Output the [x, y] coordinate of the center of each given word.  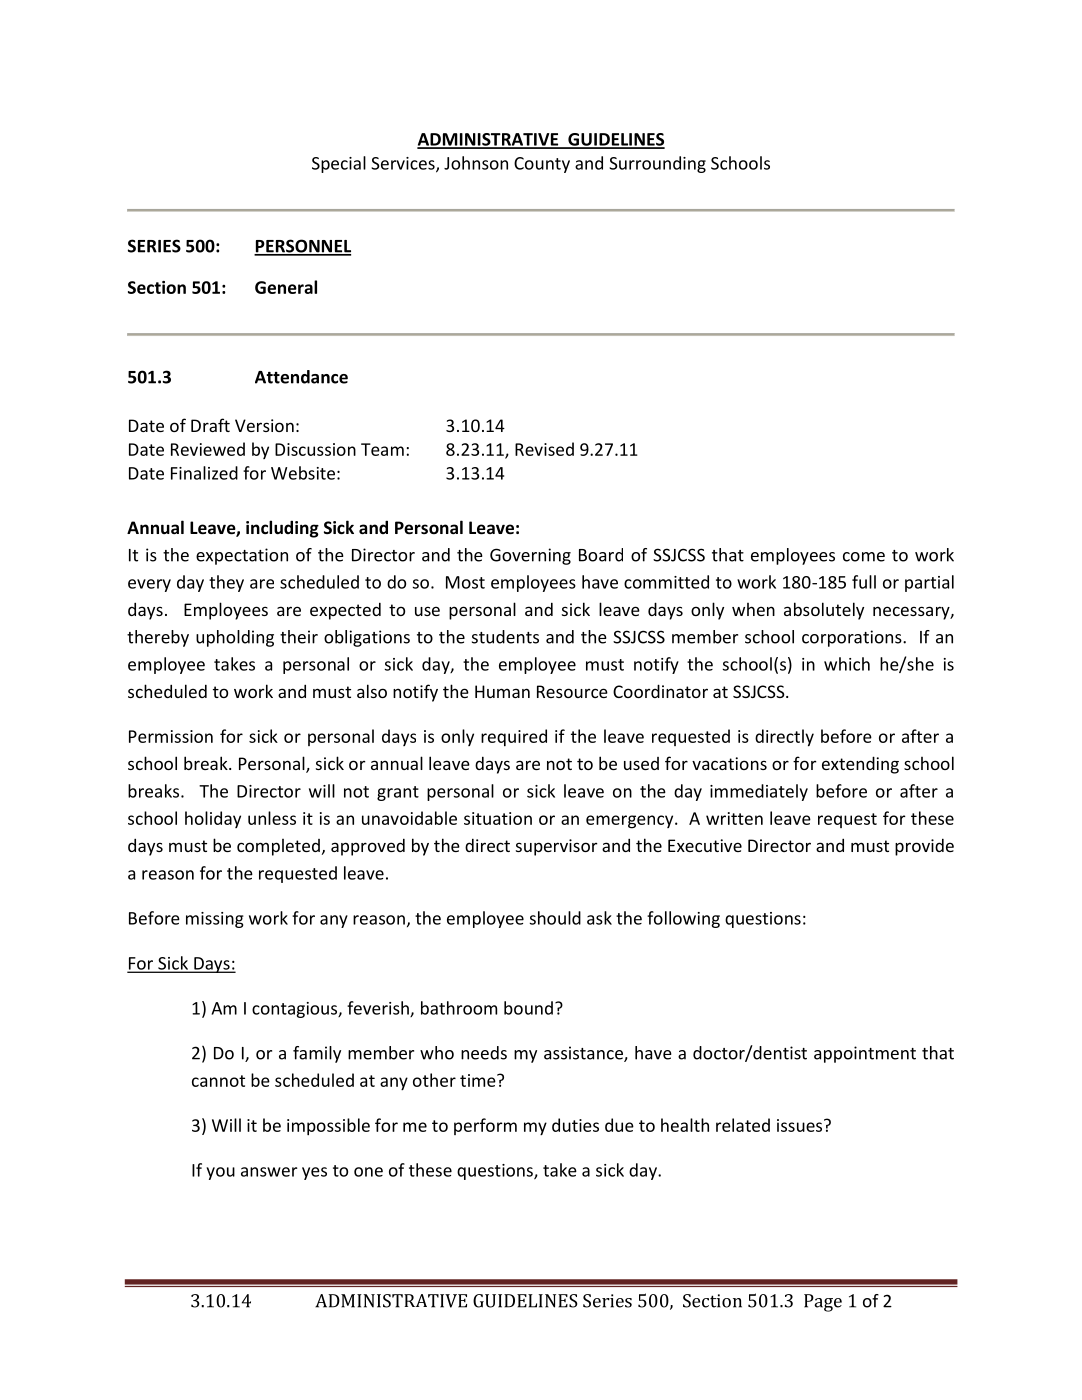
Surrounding [657, 164]
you [220, 1173]
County [542, 165]
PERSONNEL [302, 247]
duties [575, 1125]
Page [823, 1303]
